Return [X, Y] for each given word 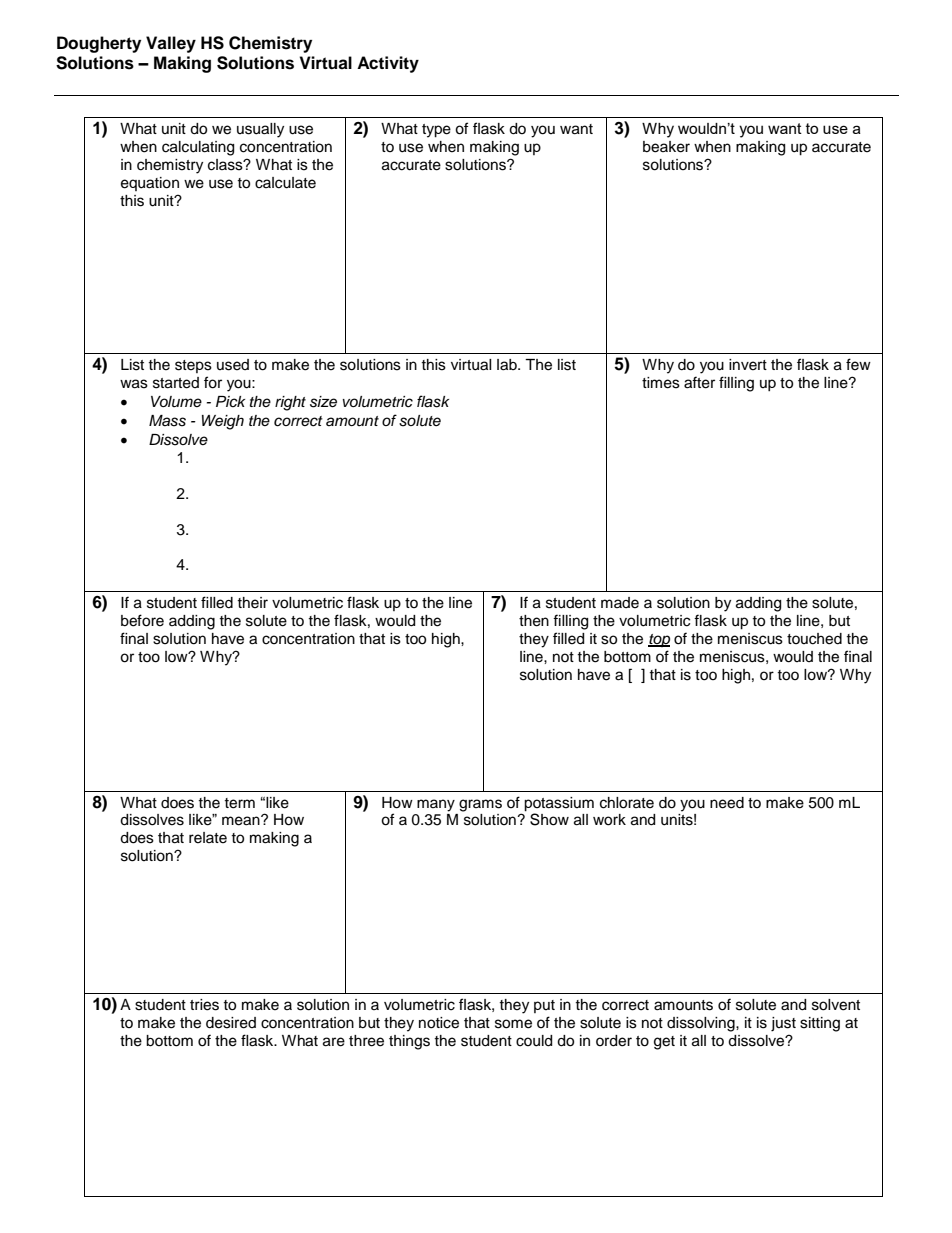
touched [814, 639]
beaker [666, 147]
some [513, 1024]
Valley [171, 44]
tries [204, 1005]
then [534, 621]
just [783, 1024]
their [252, 603]
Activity [388, 64]
